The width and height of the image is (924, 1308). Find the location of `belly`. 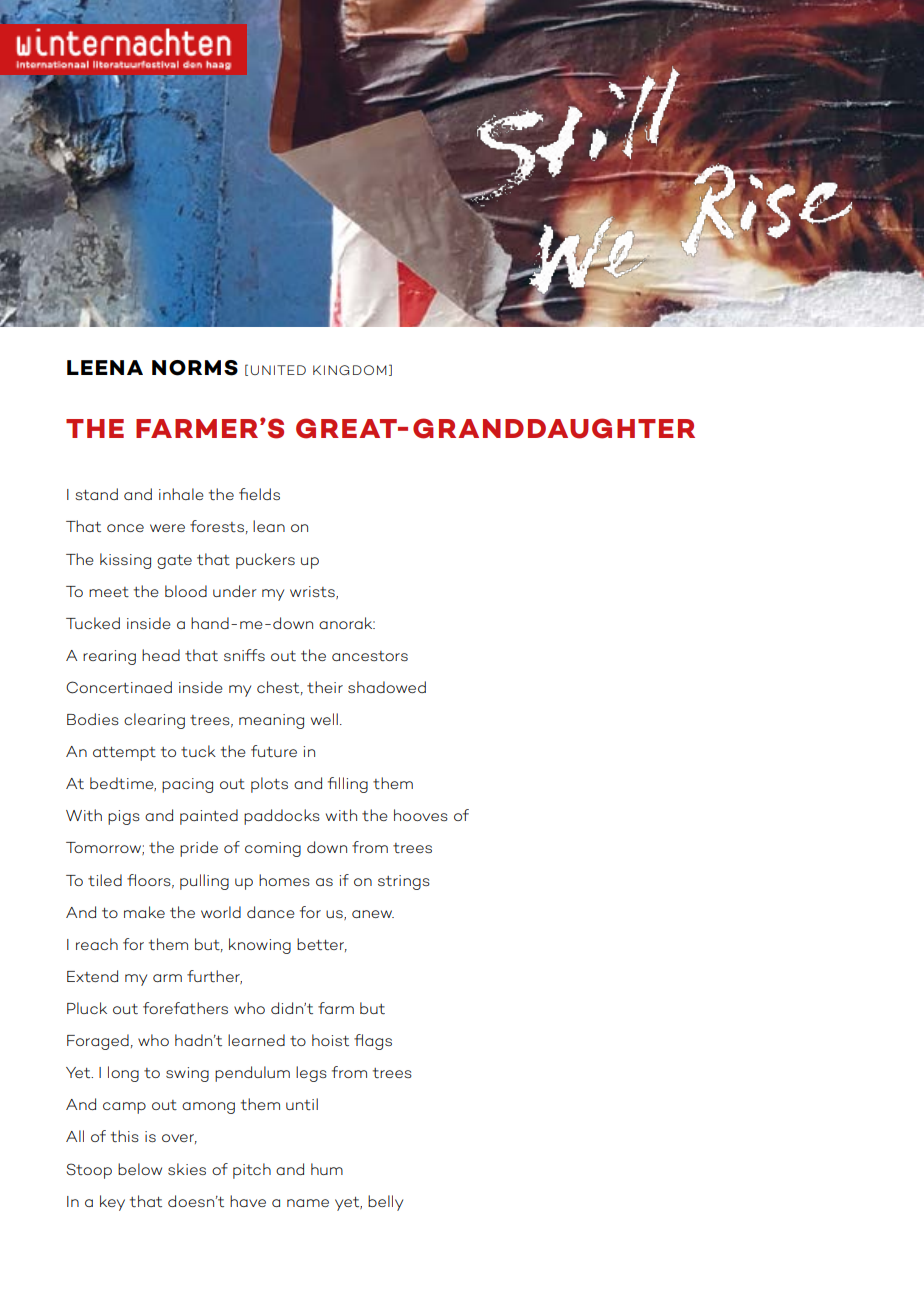

belly is located at coordinates (385, 1203).
